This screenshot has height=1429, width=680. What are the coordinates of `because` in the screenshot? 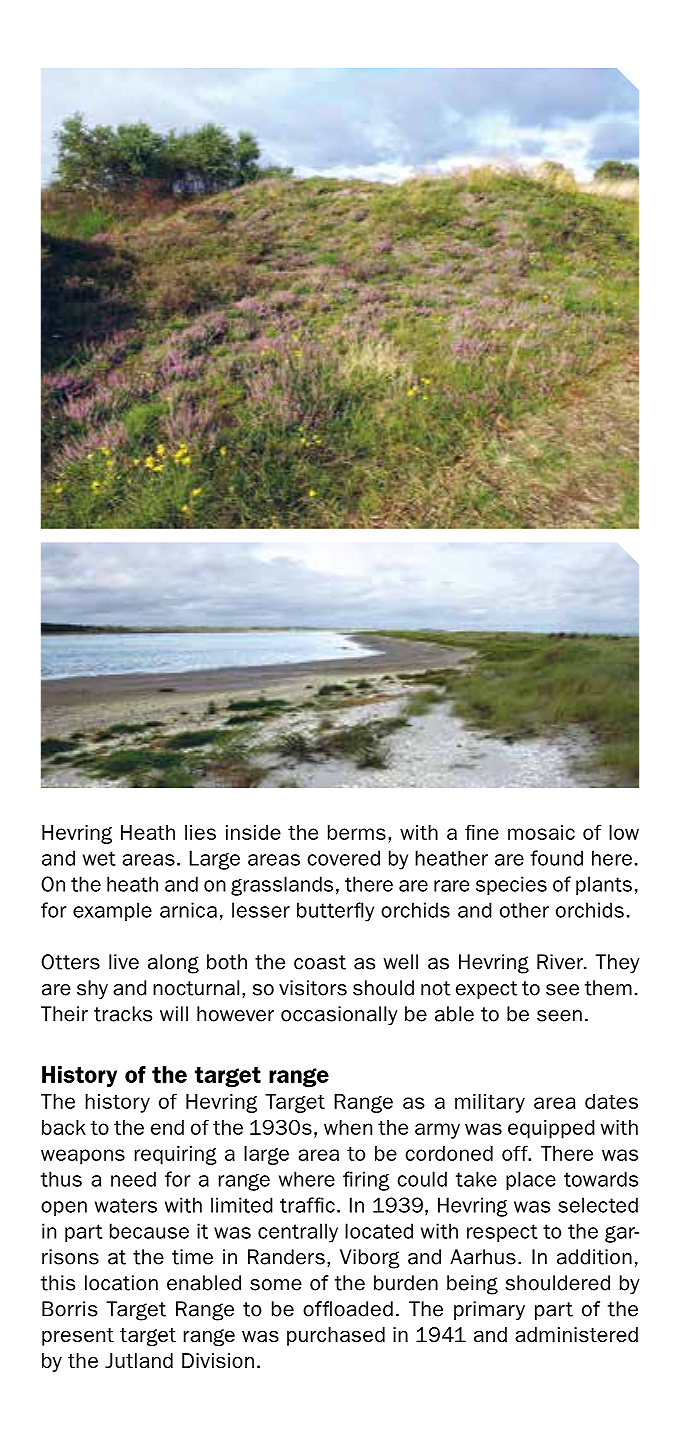 It's located at (149, 1231).
